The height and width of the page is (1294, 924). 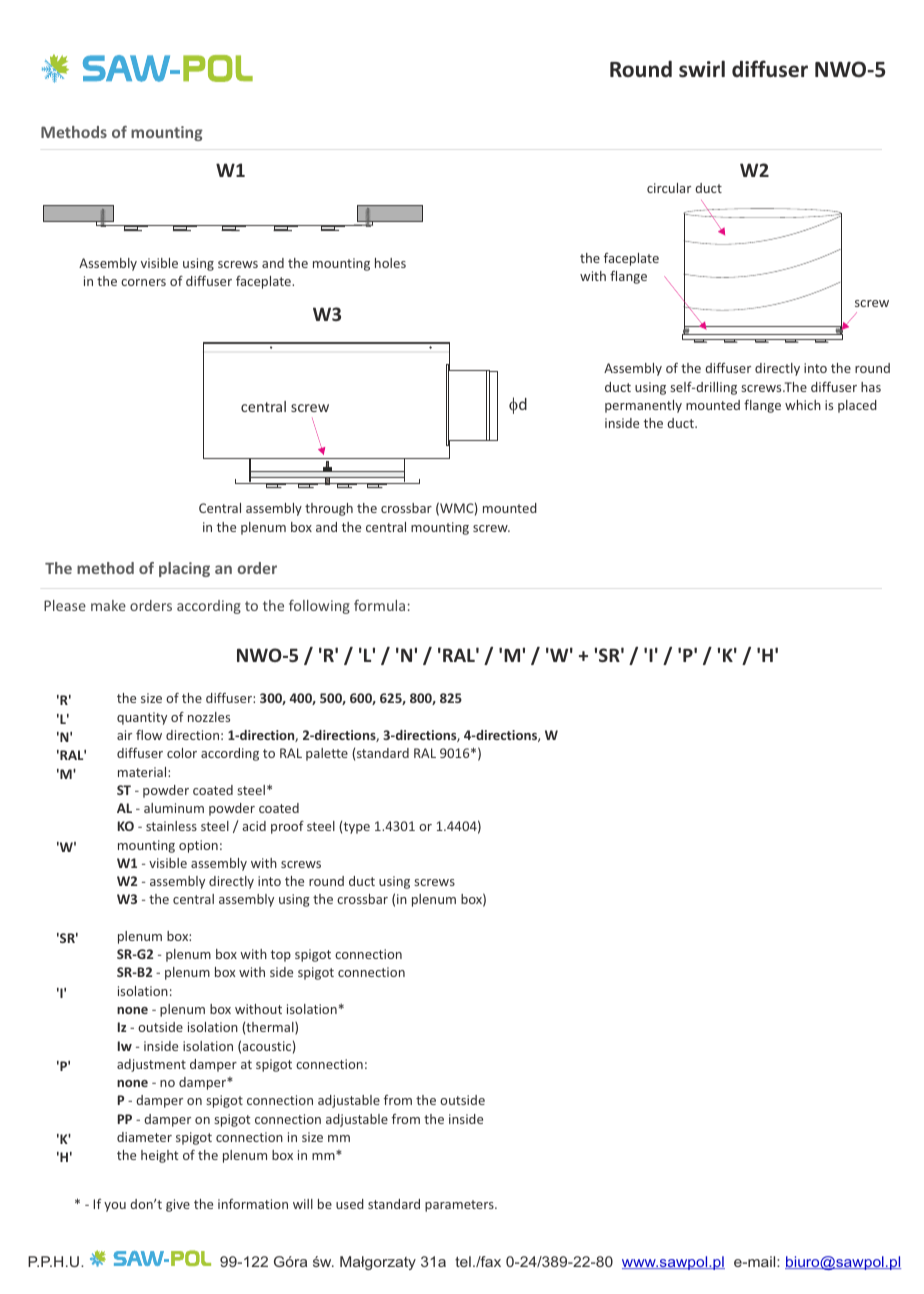 What do you see at coordinates (159, 1156) in the page?
I see `height` at bounding box center [159, 1156].
